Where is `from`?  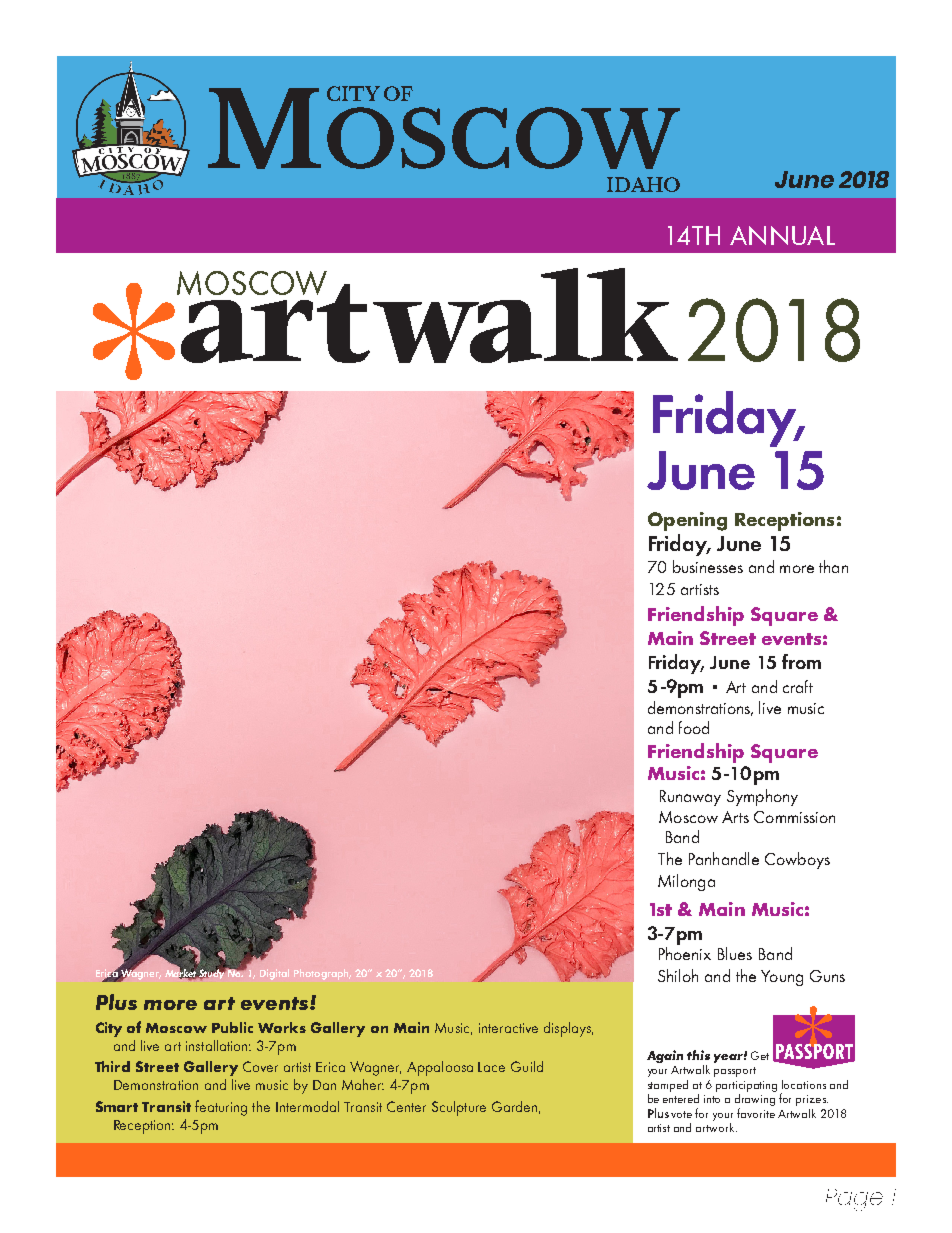
from is located at coordinates (801, 661).
